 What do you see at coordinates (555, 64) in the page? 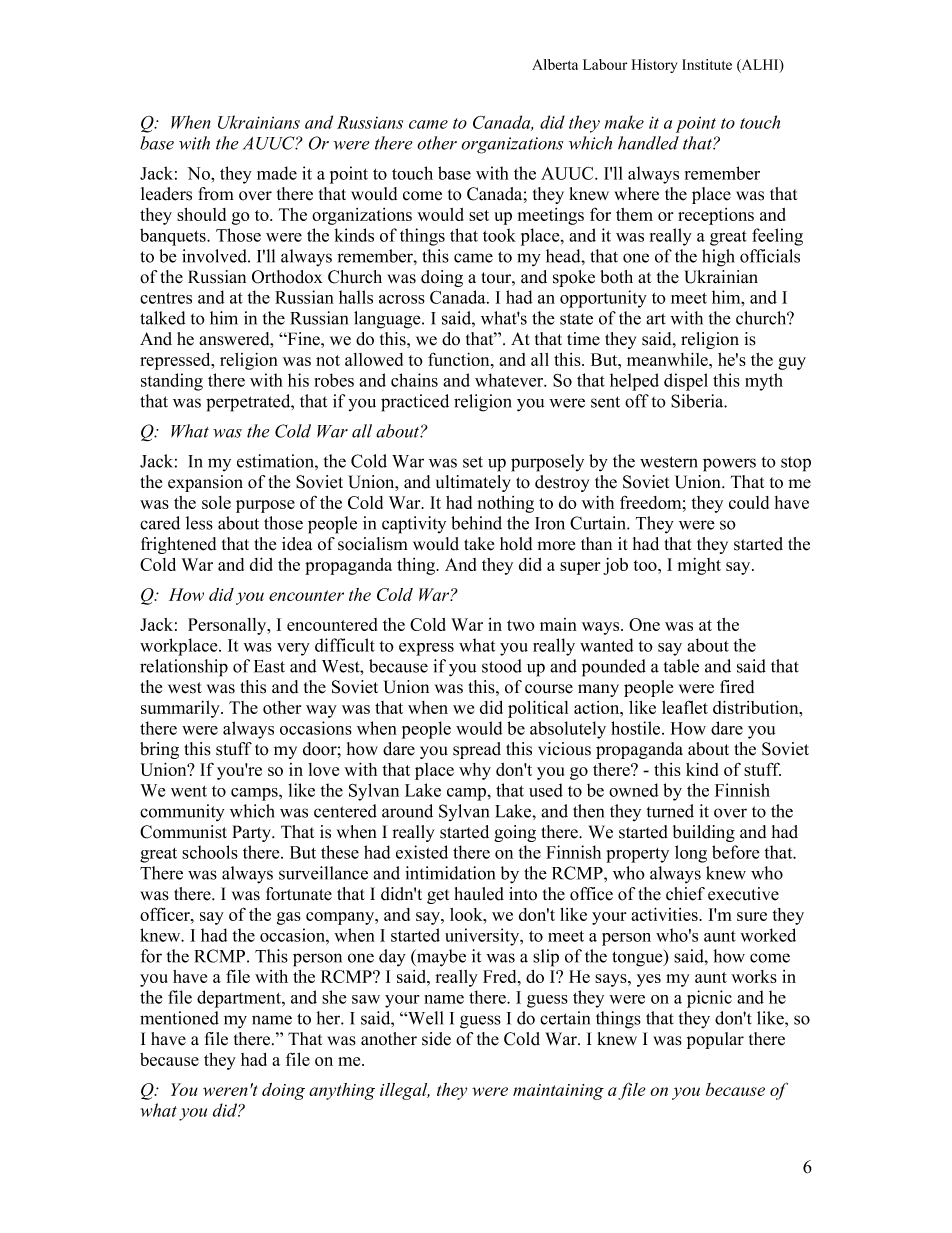
I see `Alberta` at bounding box center [555, 64].
